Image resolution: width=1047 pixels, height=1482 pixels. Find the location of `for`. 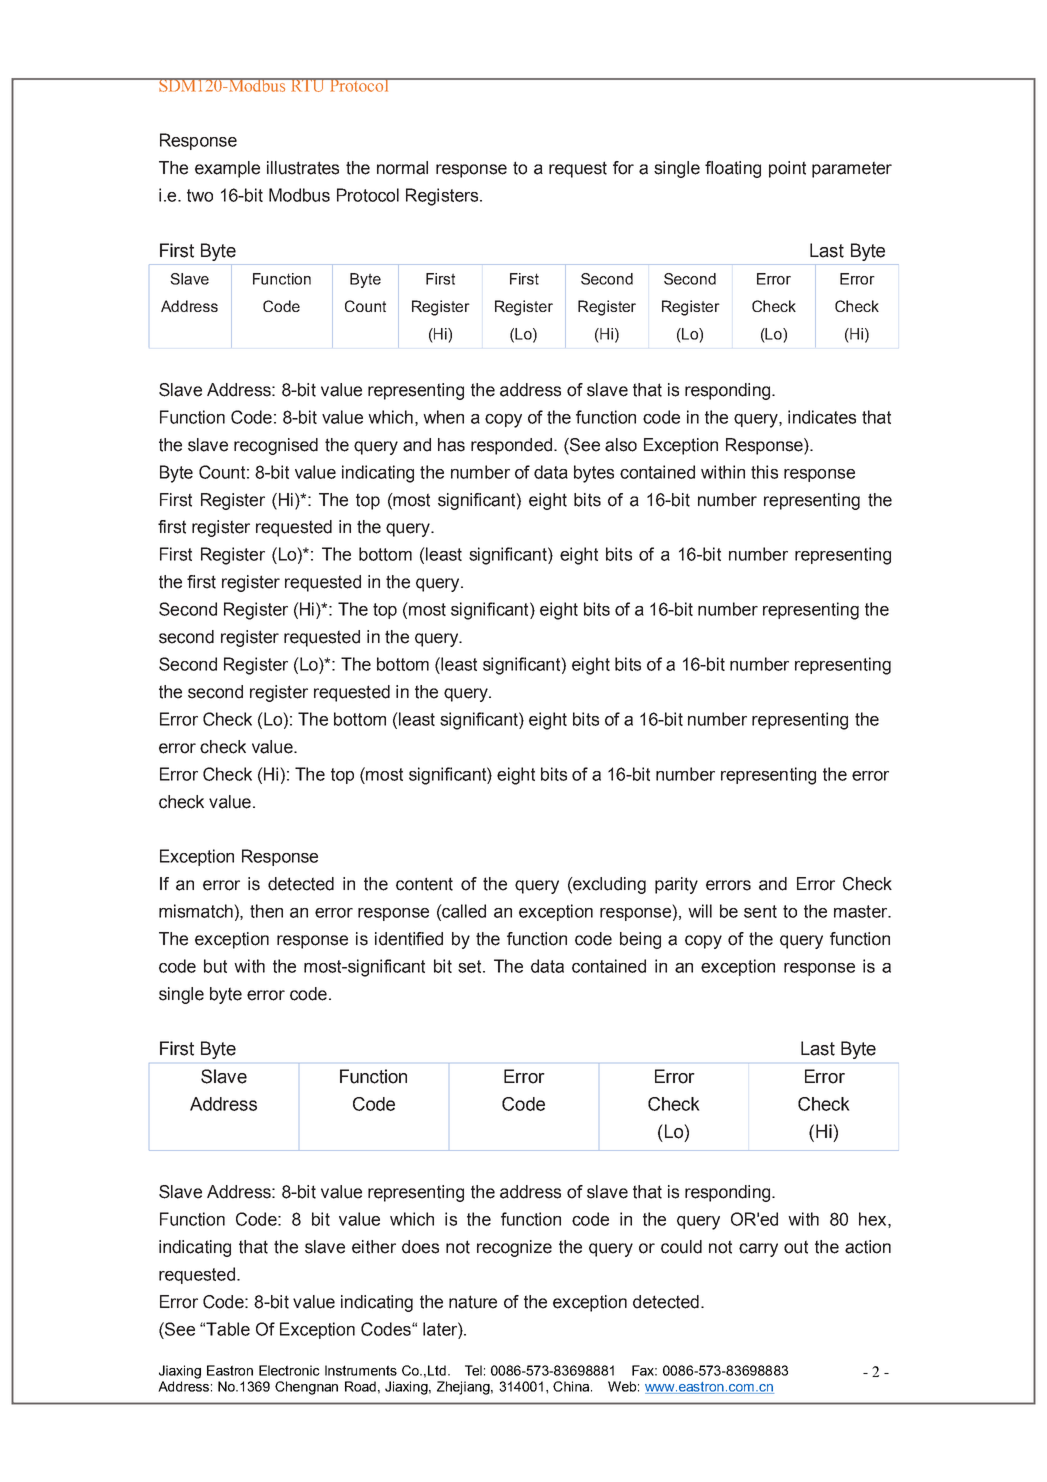

for is located at coordinates (623, 168).
